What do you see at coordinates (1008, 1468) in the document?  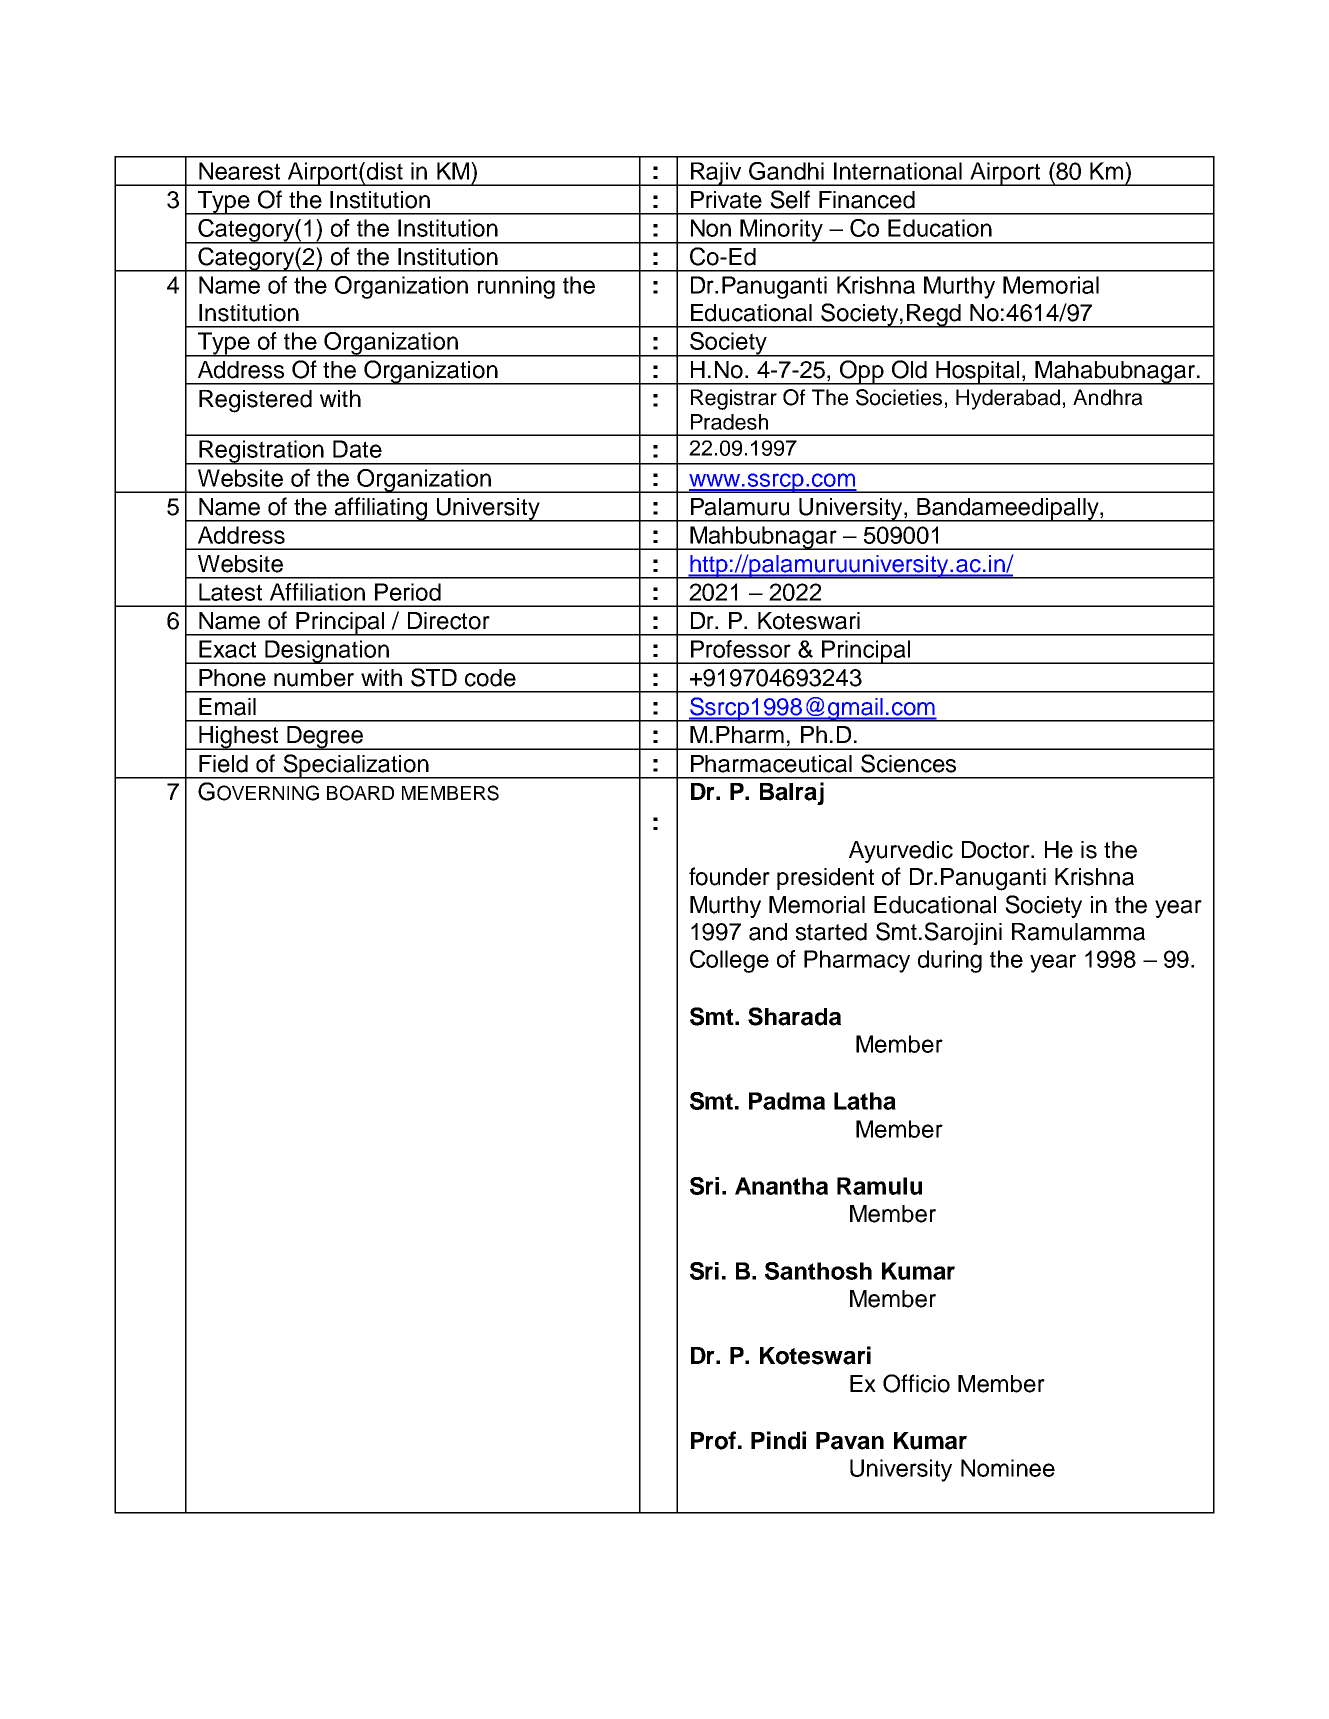 I see `Nominee` at bounding box center [1008, 1468].
